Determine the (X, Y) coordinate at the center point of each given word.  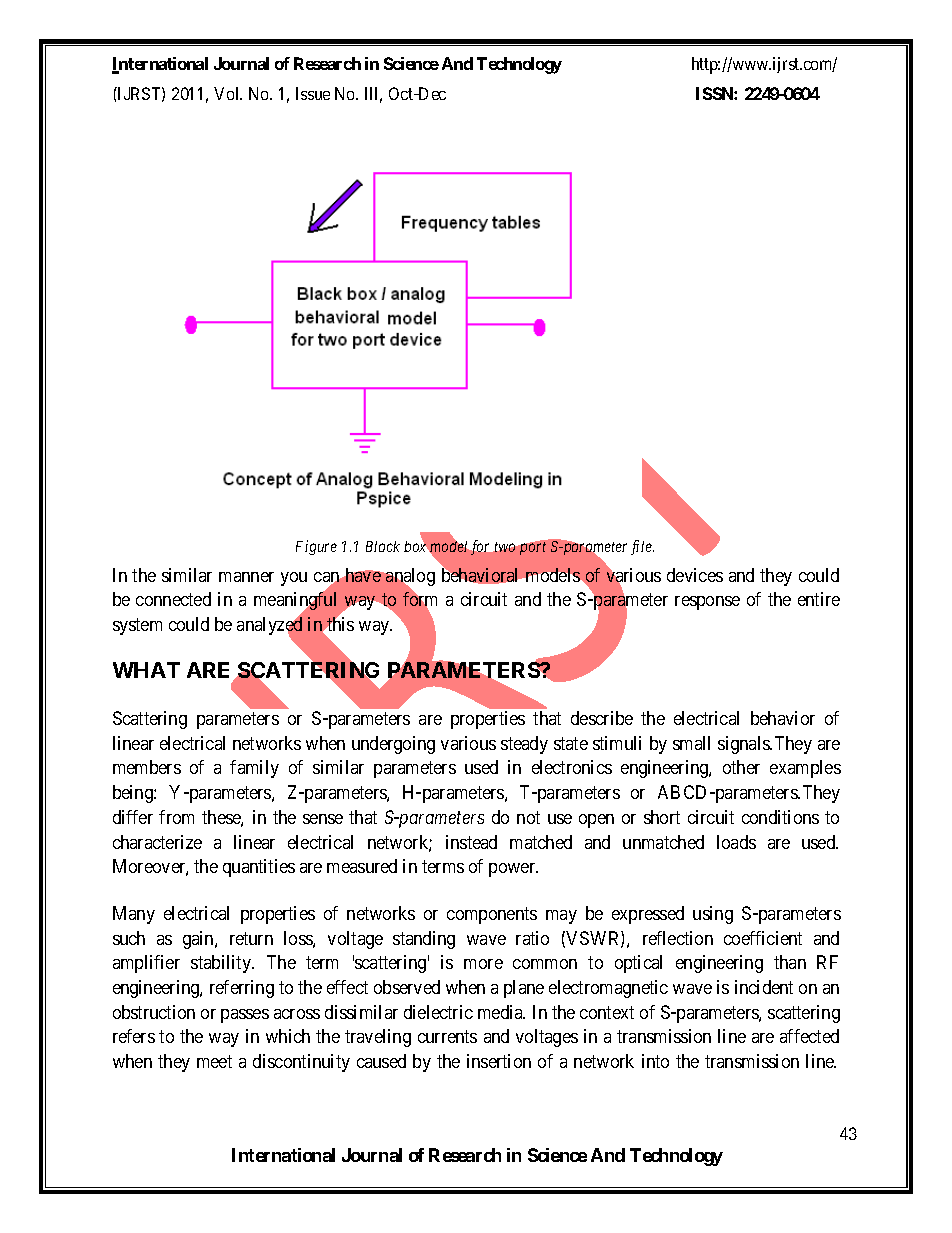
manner (246, 577)
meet (214, 1061)
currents (447, 1037)
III (373, 95)
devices (695, 575)
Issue (313, 93)
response (707, 603)
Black (383, 546)
